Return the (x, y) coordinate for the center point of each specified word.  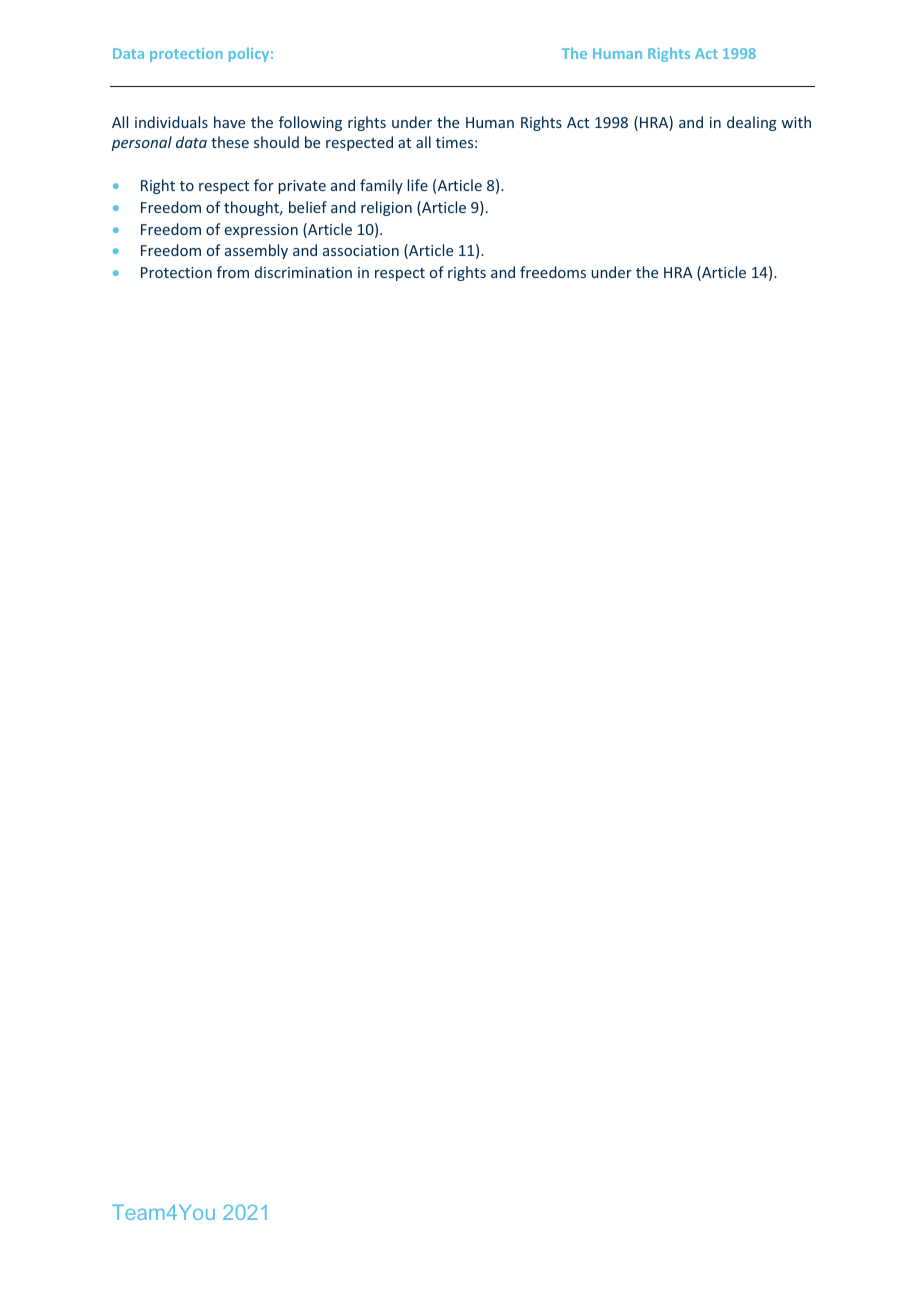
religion (386, 208)
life (418, 185)
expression (261, 231)
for (264, 185)
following (310, 123)
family (381, 186)
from (233, 272)
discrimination (303, 272)
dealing (752, 123)
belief (308, 207)
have (229, 122)
